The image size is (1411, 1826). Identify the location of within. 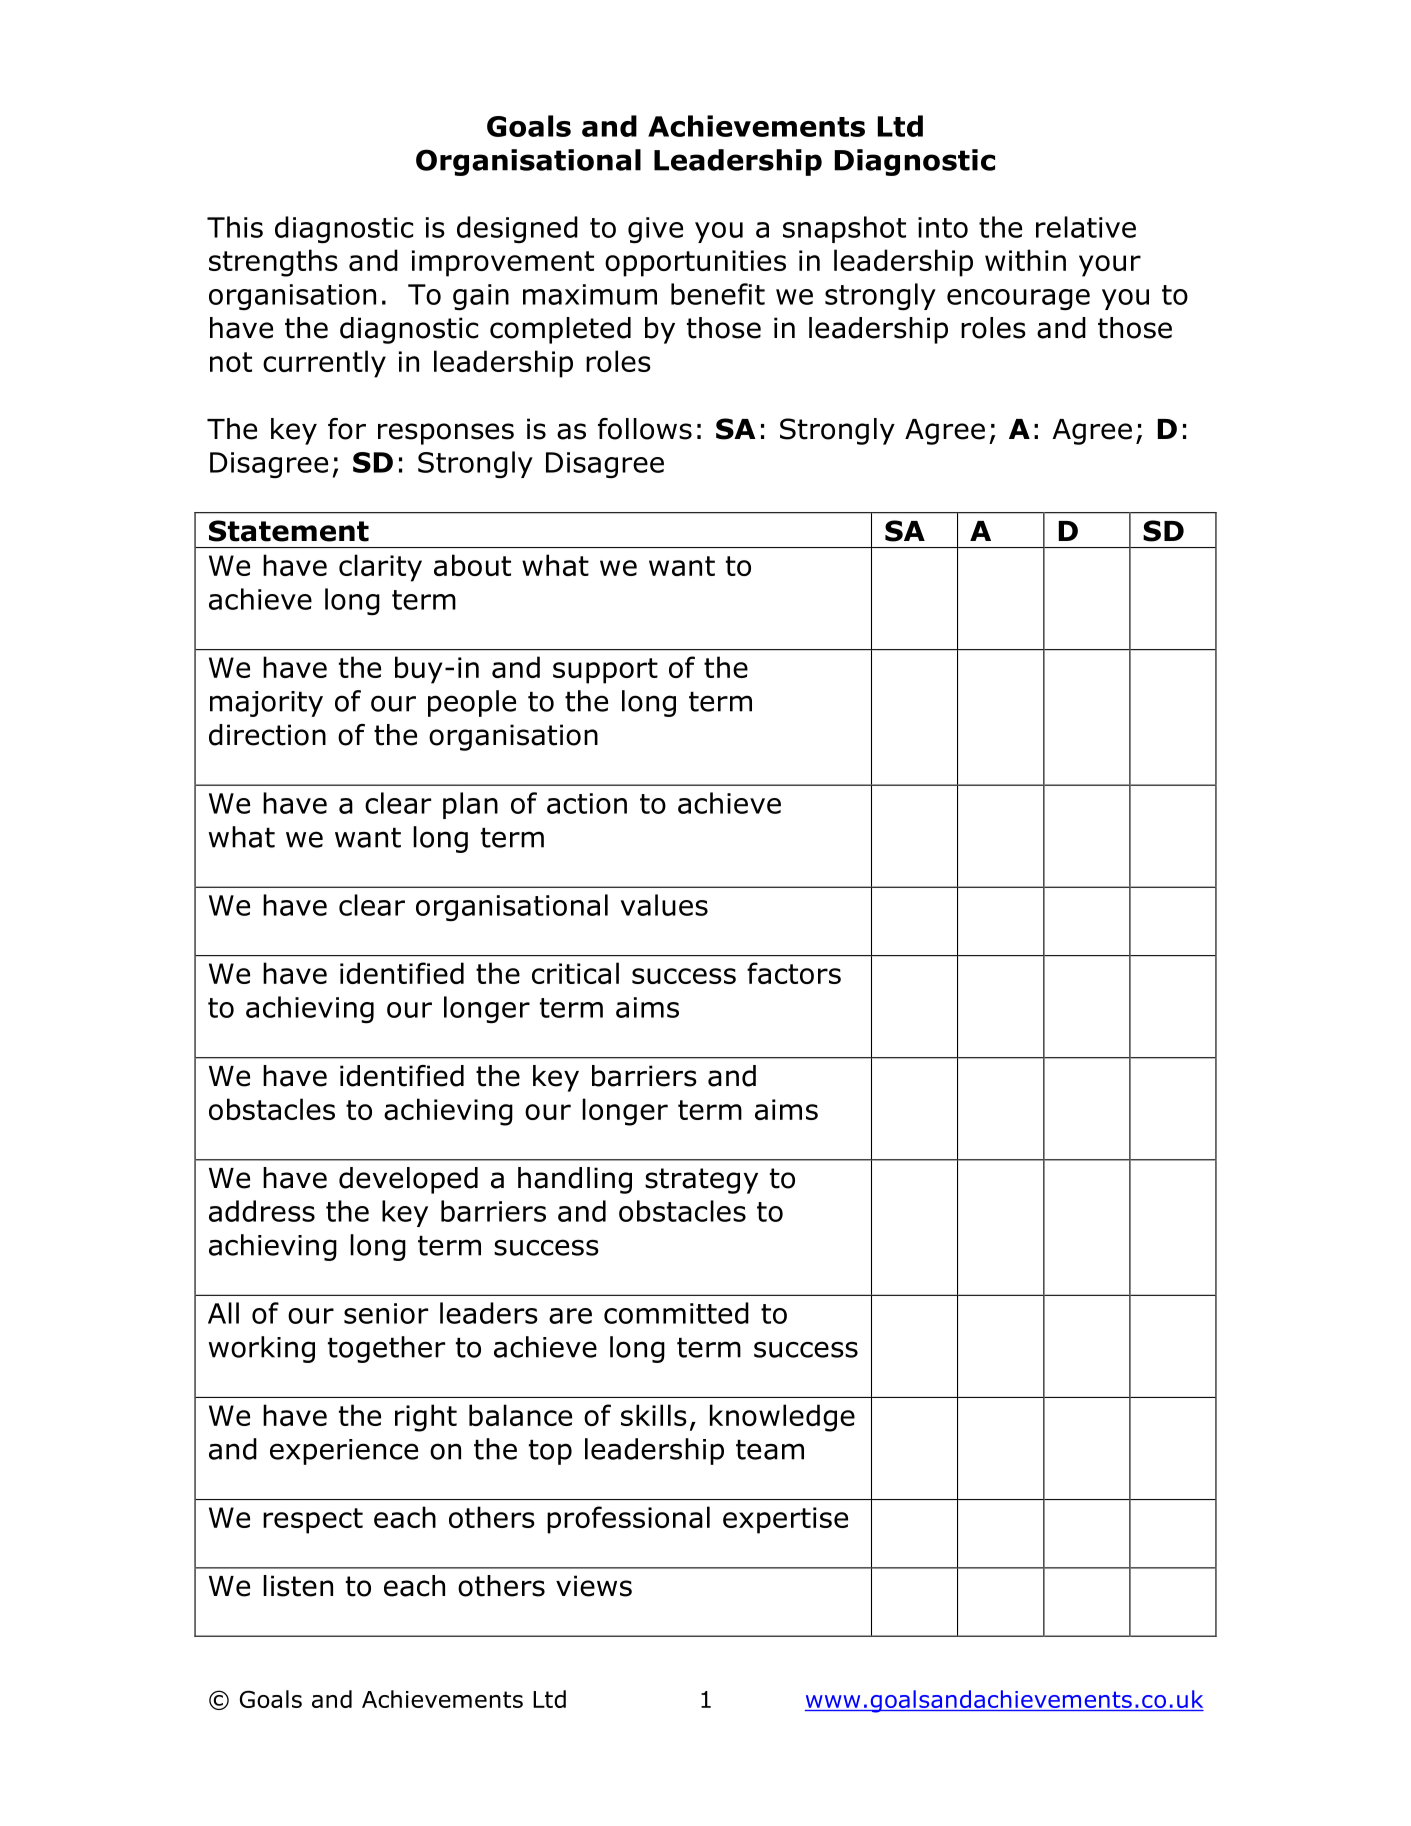
(1025, 260).
